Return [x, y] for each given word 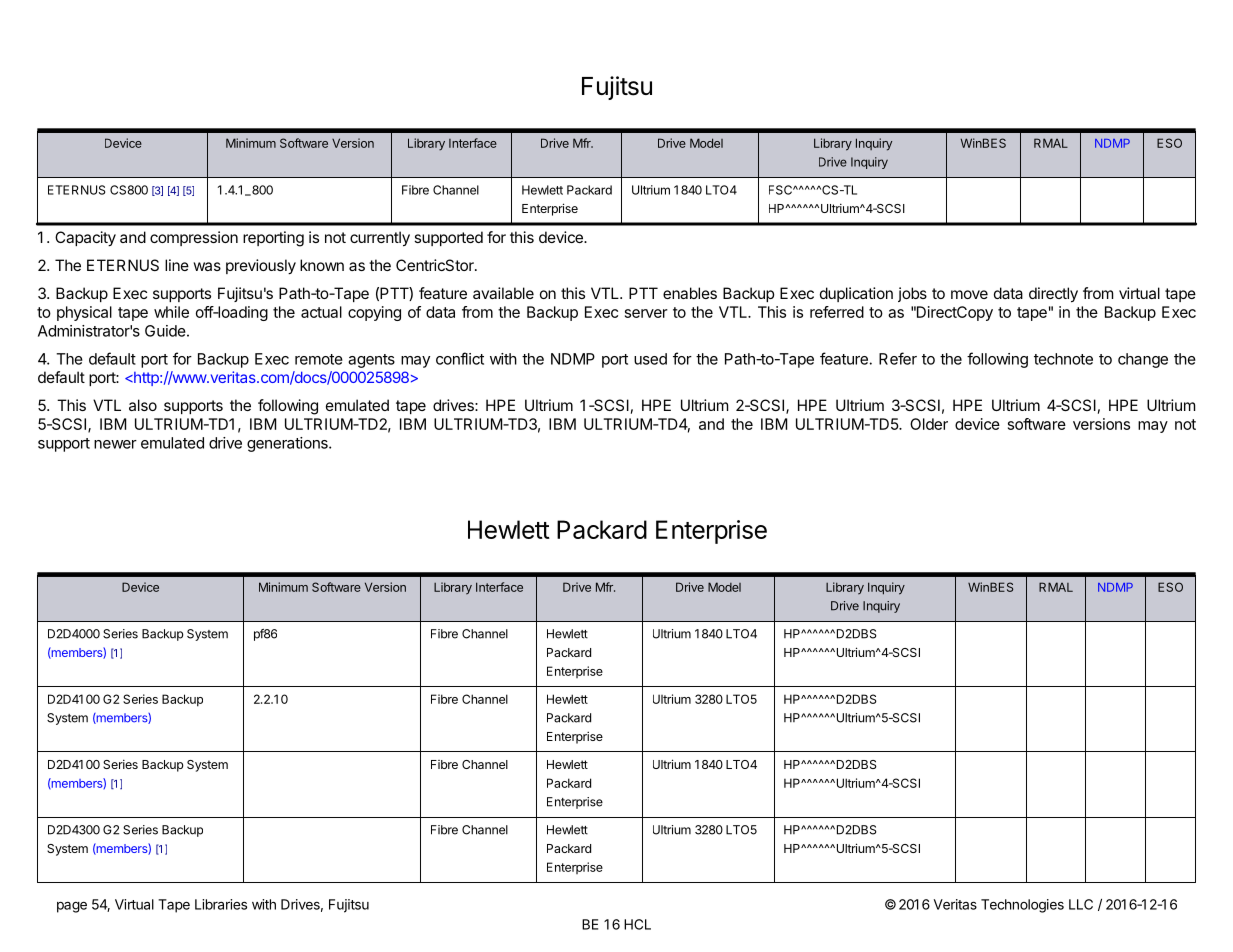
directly [1053, 295]
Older [929, 424]
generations [288, 444]
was [207, 266]
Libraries [221, 904]
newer [115, 444]
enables [690, 293]
